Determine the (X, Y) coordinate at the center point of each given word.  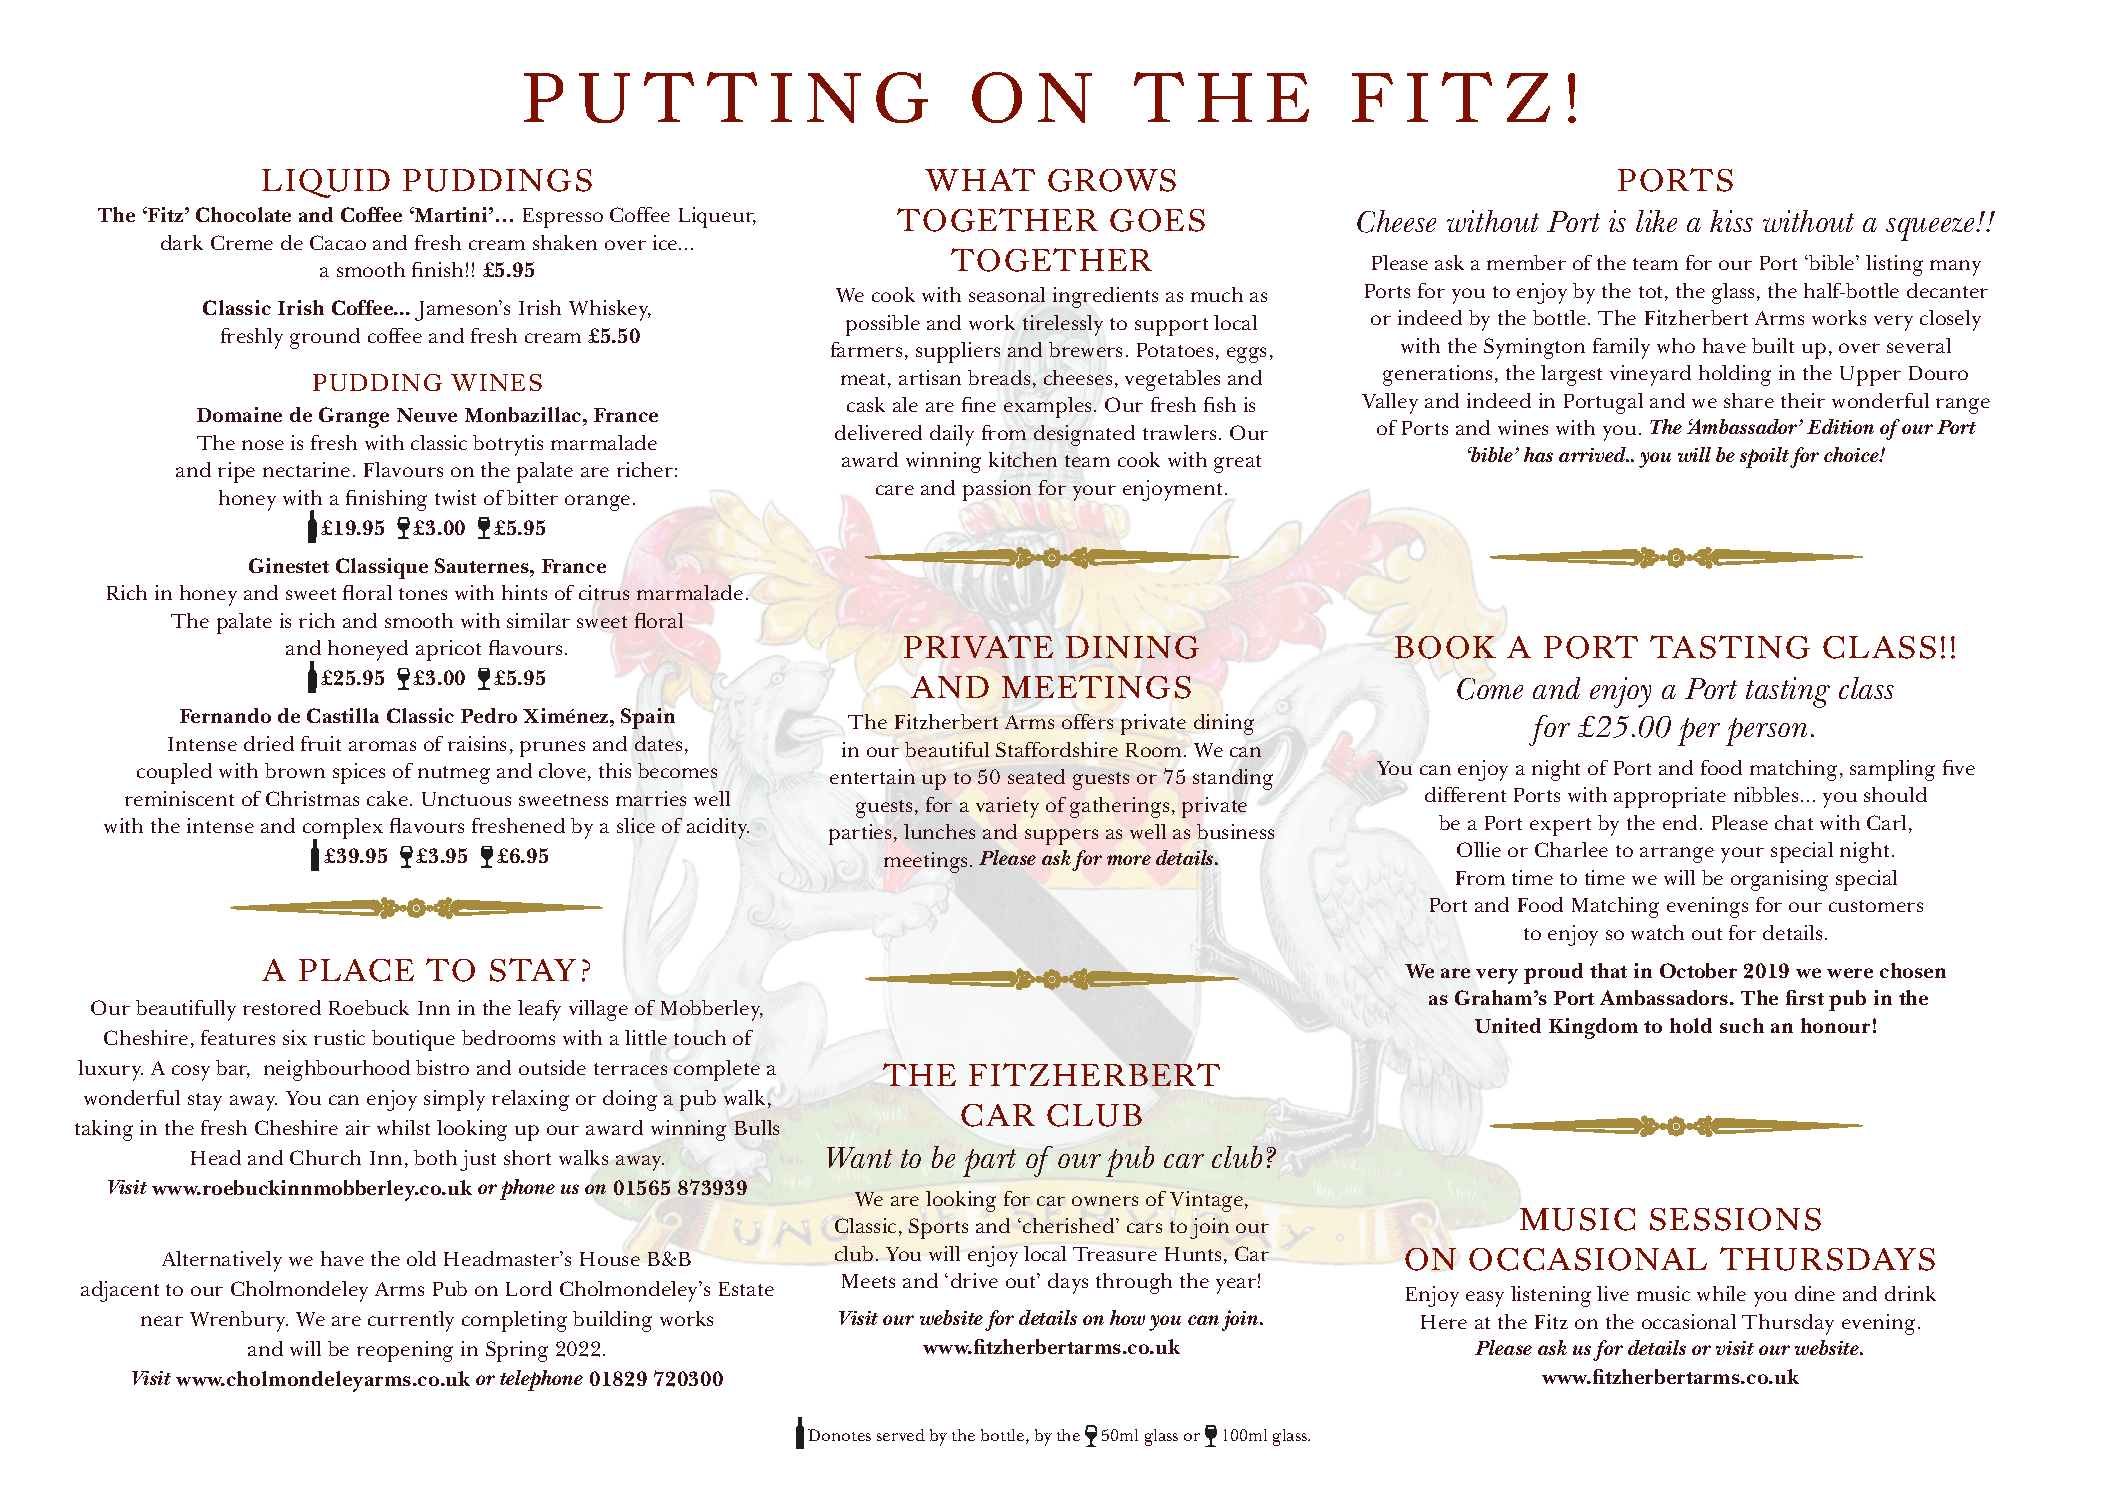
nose (263, 445)
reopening (405, 1351)
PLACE (356, 970)
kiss (1731, 221)
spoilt (1764, 457)
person (1766, 732)
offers (1087, 721)
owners (1105, 1201)
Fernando (225, 715)
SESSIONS (1735, 1219)
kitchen (1023, 459)
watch (1657, 932)
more (1129, 860)
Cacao (338, 242)
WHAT (980, 179)
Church (325, 1157)
